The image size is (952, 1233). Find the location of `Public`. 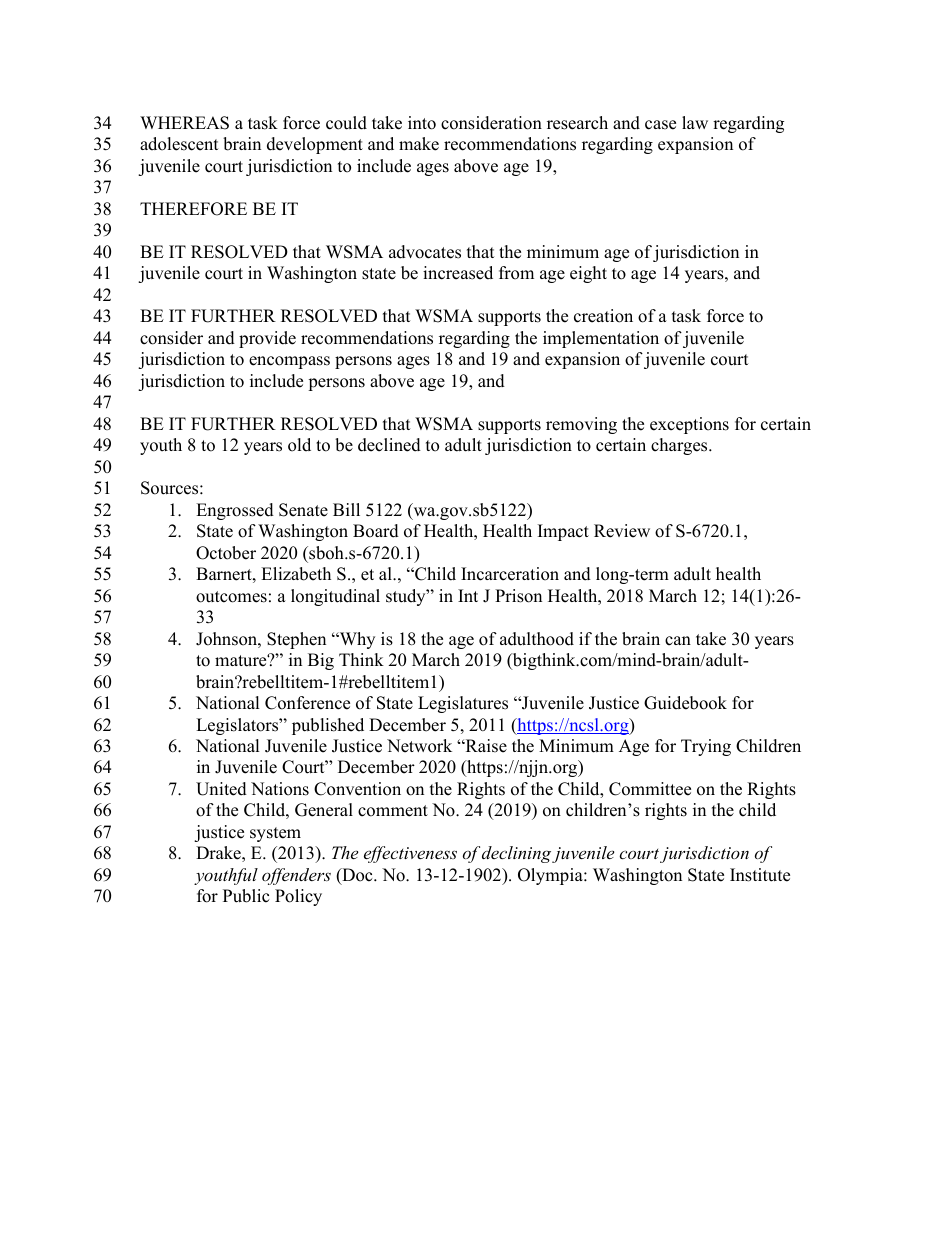

Public is located at coordinates (246, 896).
